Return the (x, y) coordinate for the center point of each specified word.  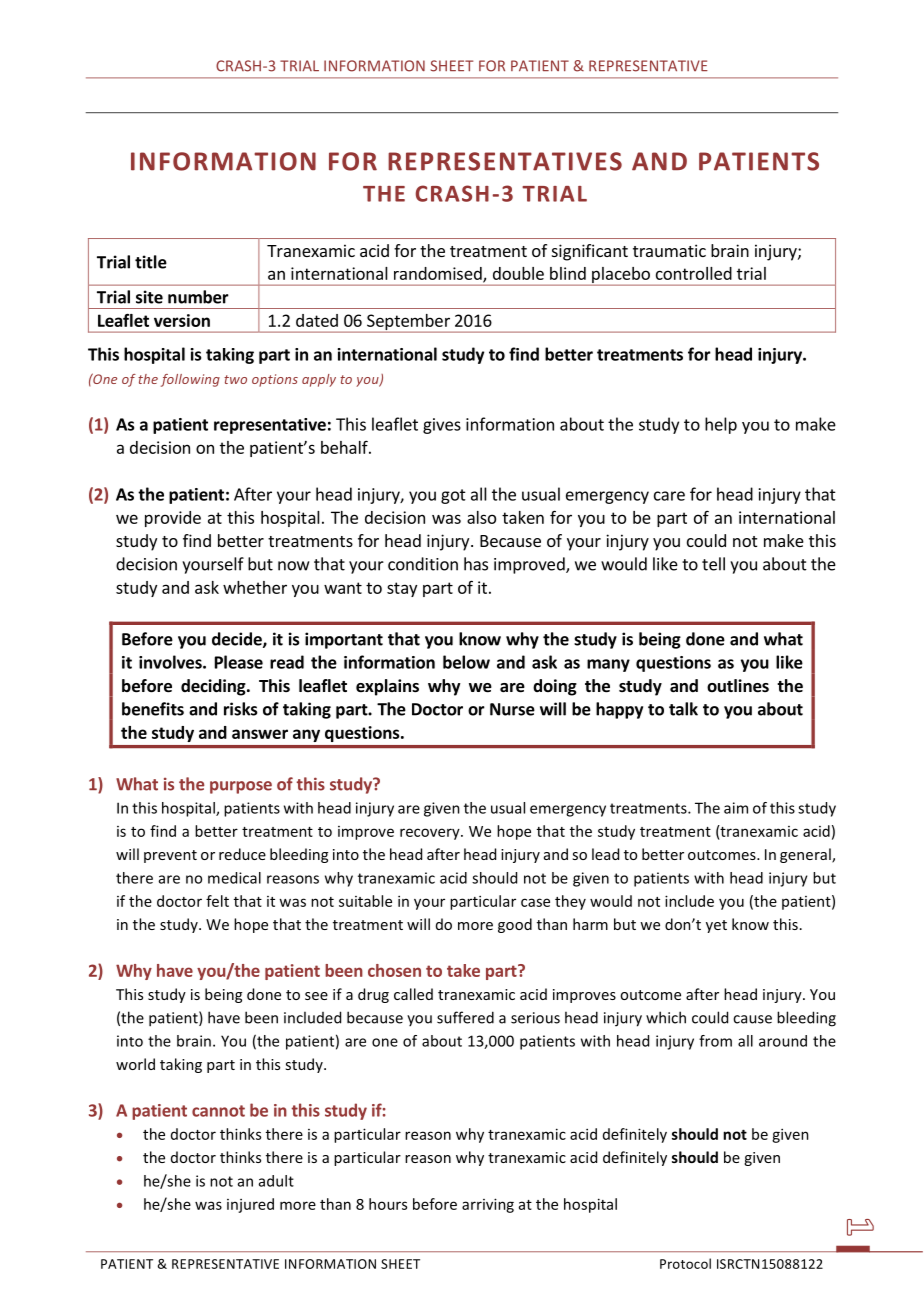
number (198, 297)
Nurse (512, 709)
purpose (241, 787)
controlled (694, 273)
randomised (439, 274)
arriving (488, 1205)
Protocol (685, 1263)
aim (736, 808)
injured (250, 1205)
